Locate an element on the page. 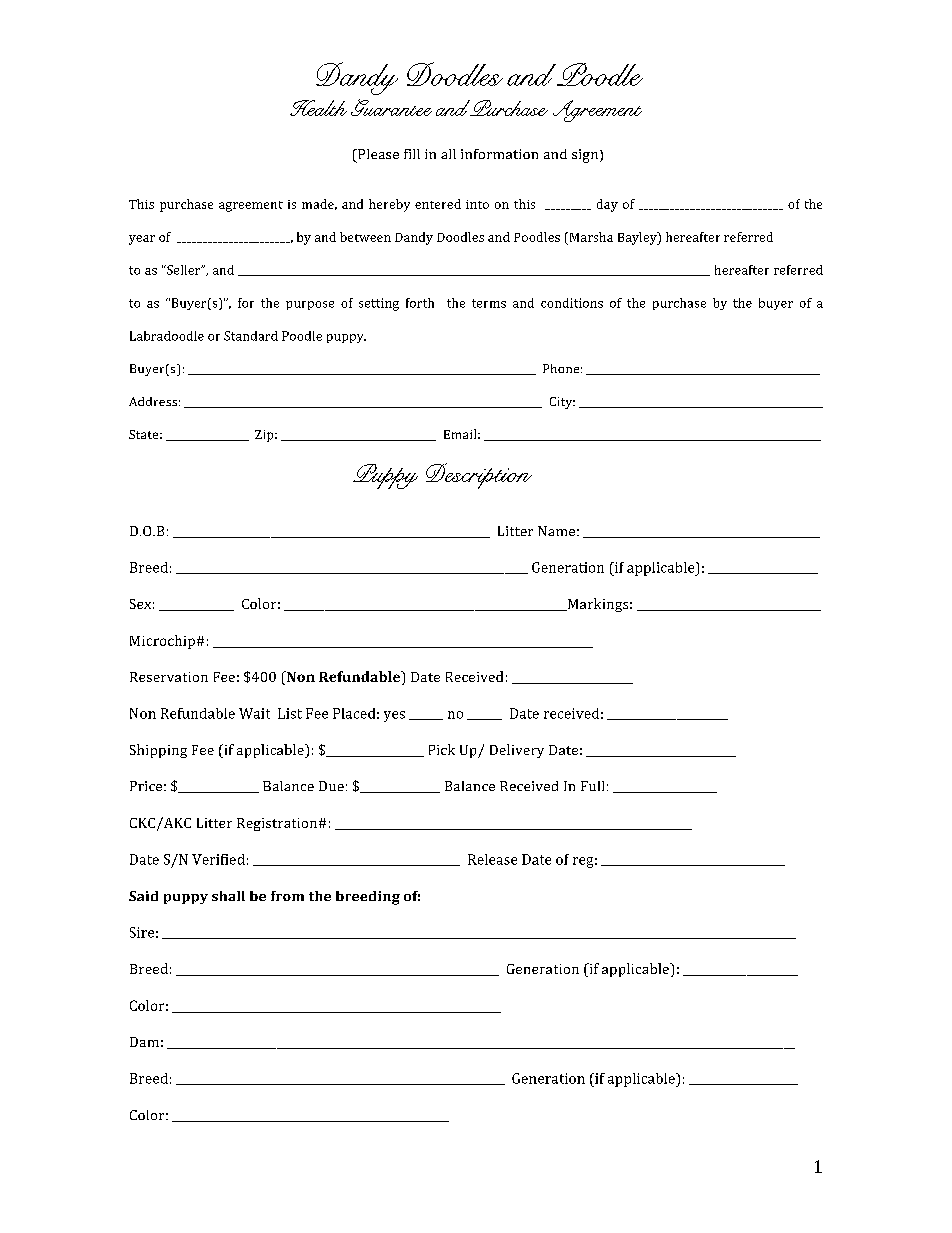 Image resolution: width=952 pixels, height=1233 pixels. Please is located at coordinates (377, 154).
